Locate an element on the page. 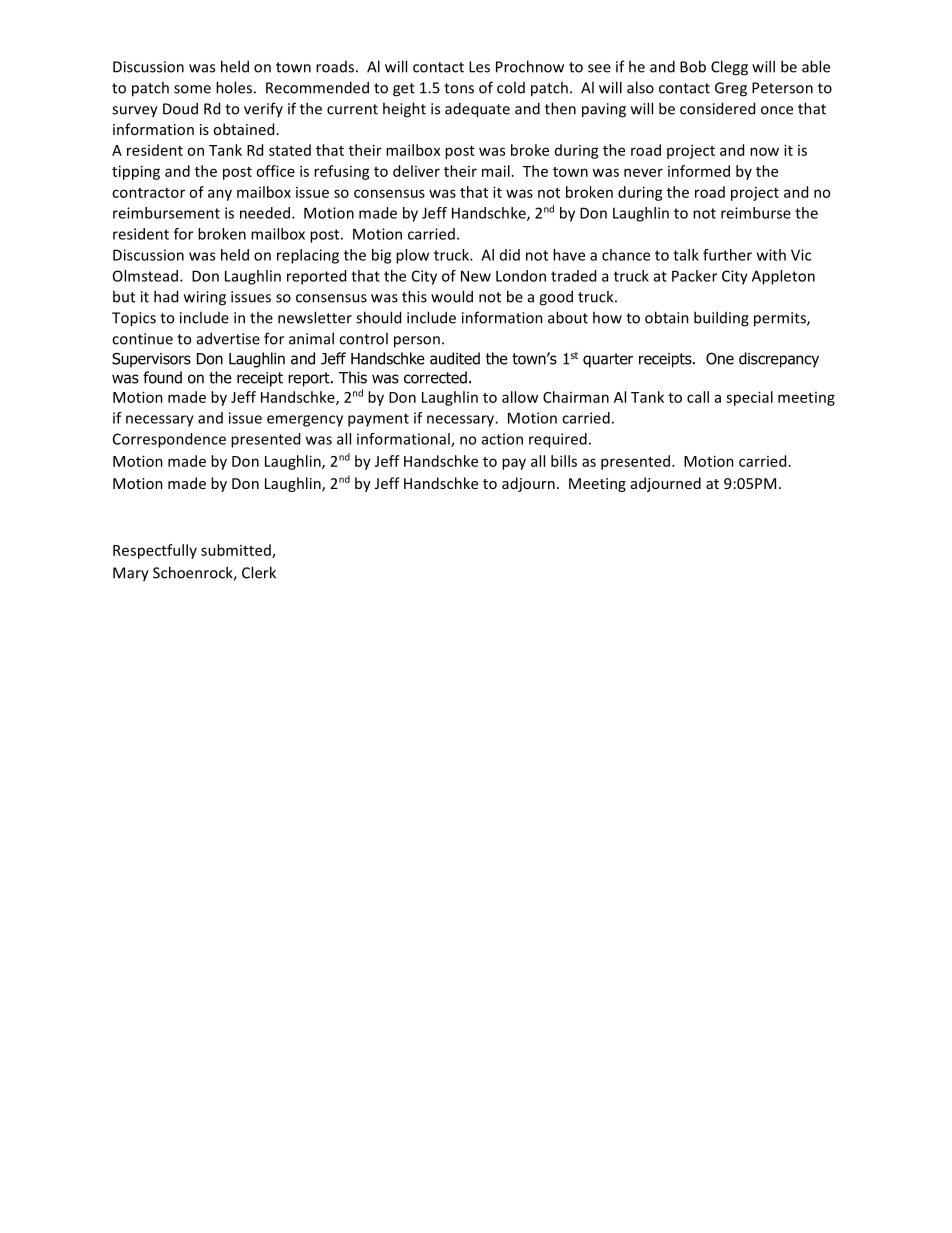  tons is located at coordinates (459, 88).
